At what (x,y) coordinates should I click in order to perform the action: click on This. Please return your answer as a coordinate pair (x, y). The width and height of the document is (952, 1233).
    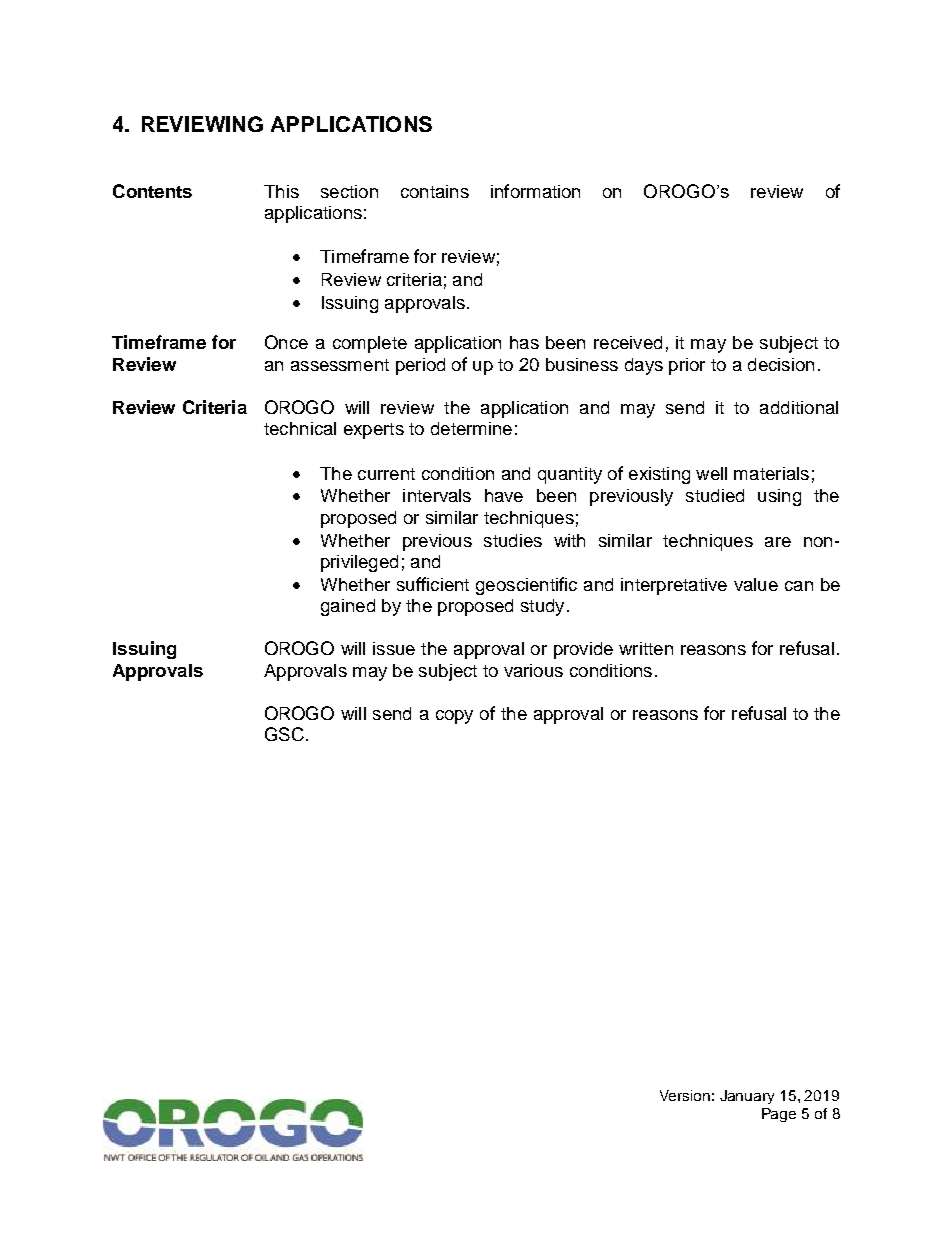
    Looking at the image, I should click on (281, 191).
